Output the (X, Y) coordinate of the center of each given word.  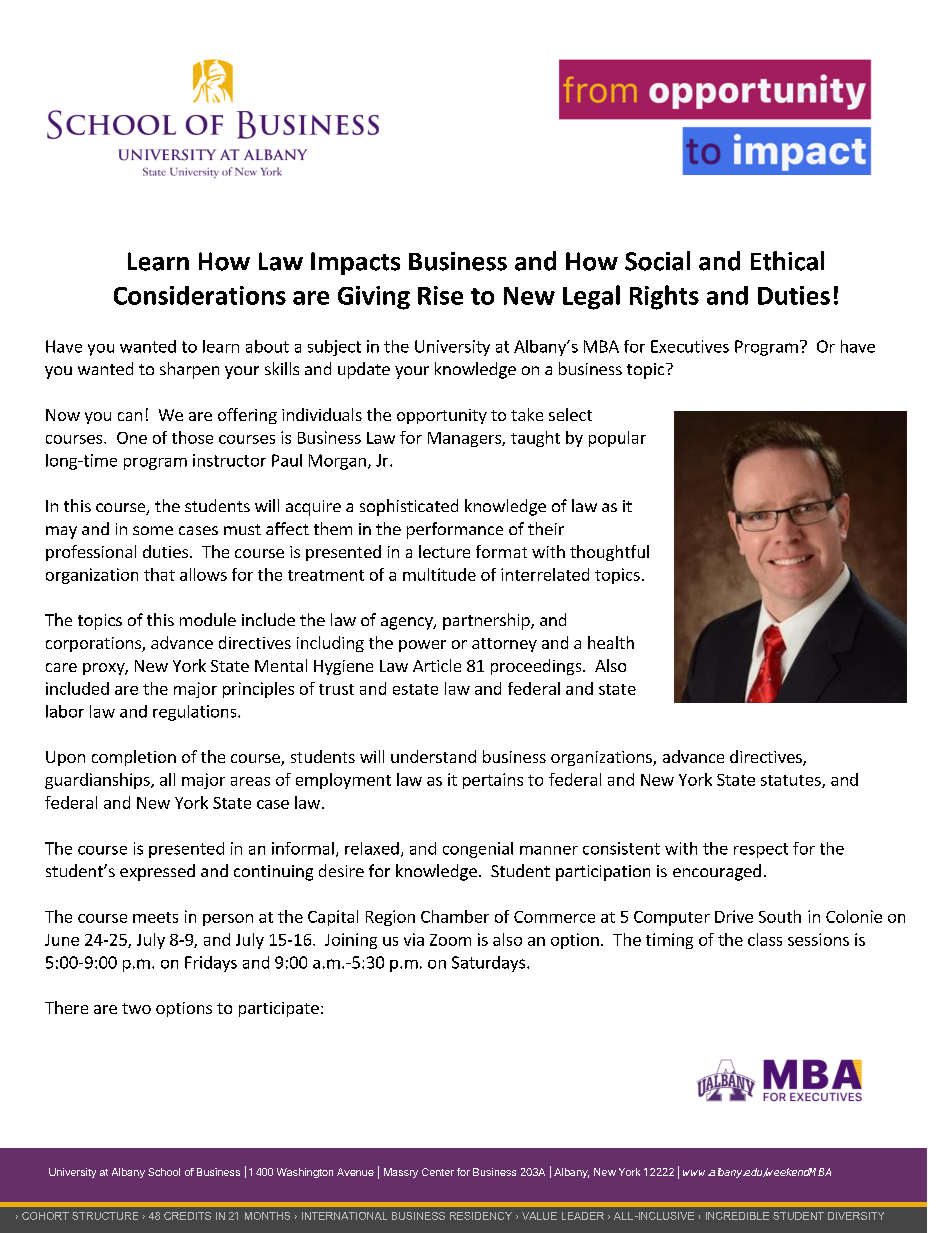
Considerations (200, 295)
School (164, 1172)
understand (433, 756)
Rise (440, 295)
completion (134, 758)
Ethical (787, 261)
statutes (792, 781)
